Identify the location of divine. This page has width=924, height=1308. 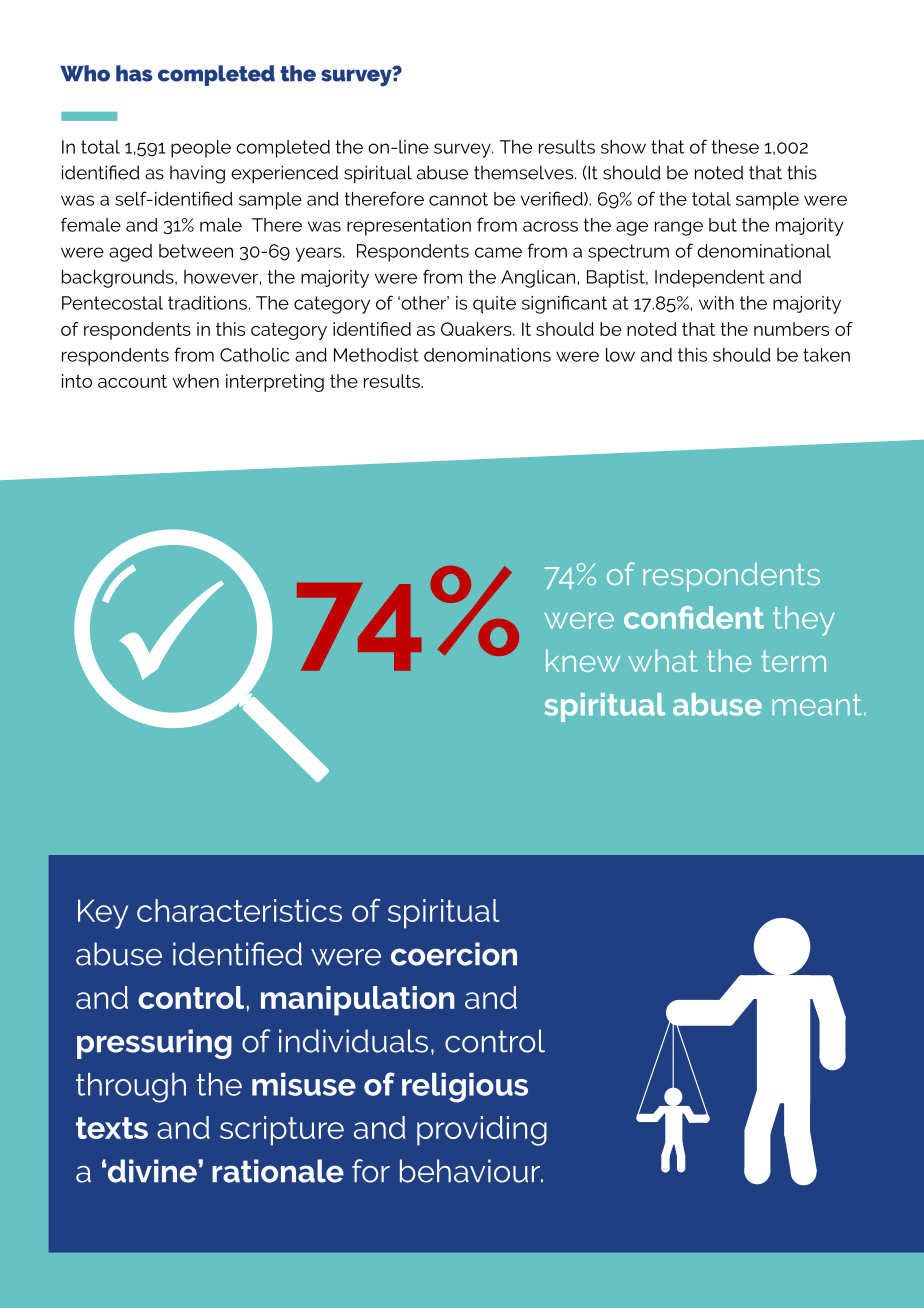
(153, 1171).
